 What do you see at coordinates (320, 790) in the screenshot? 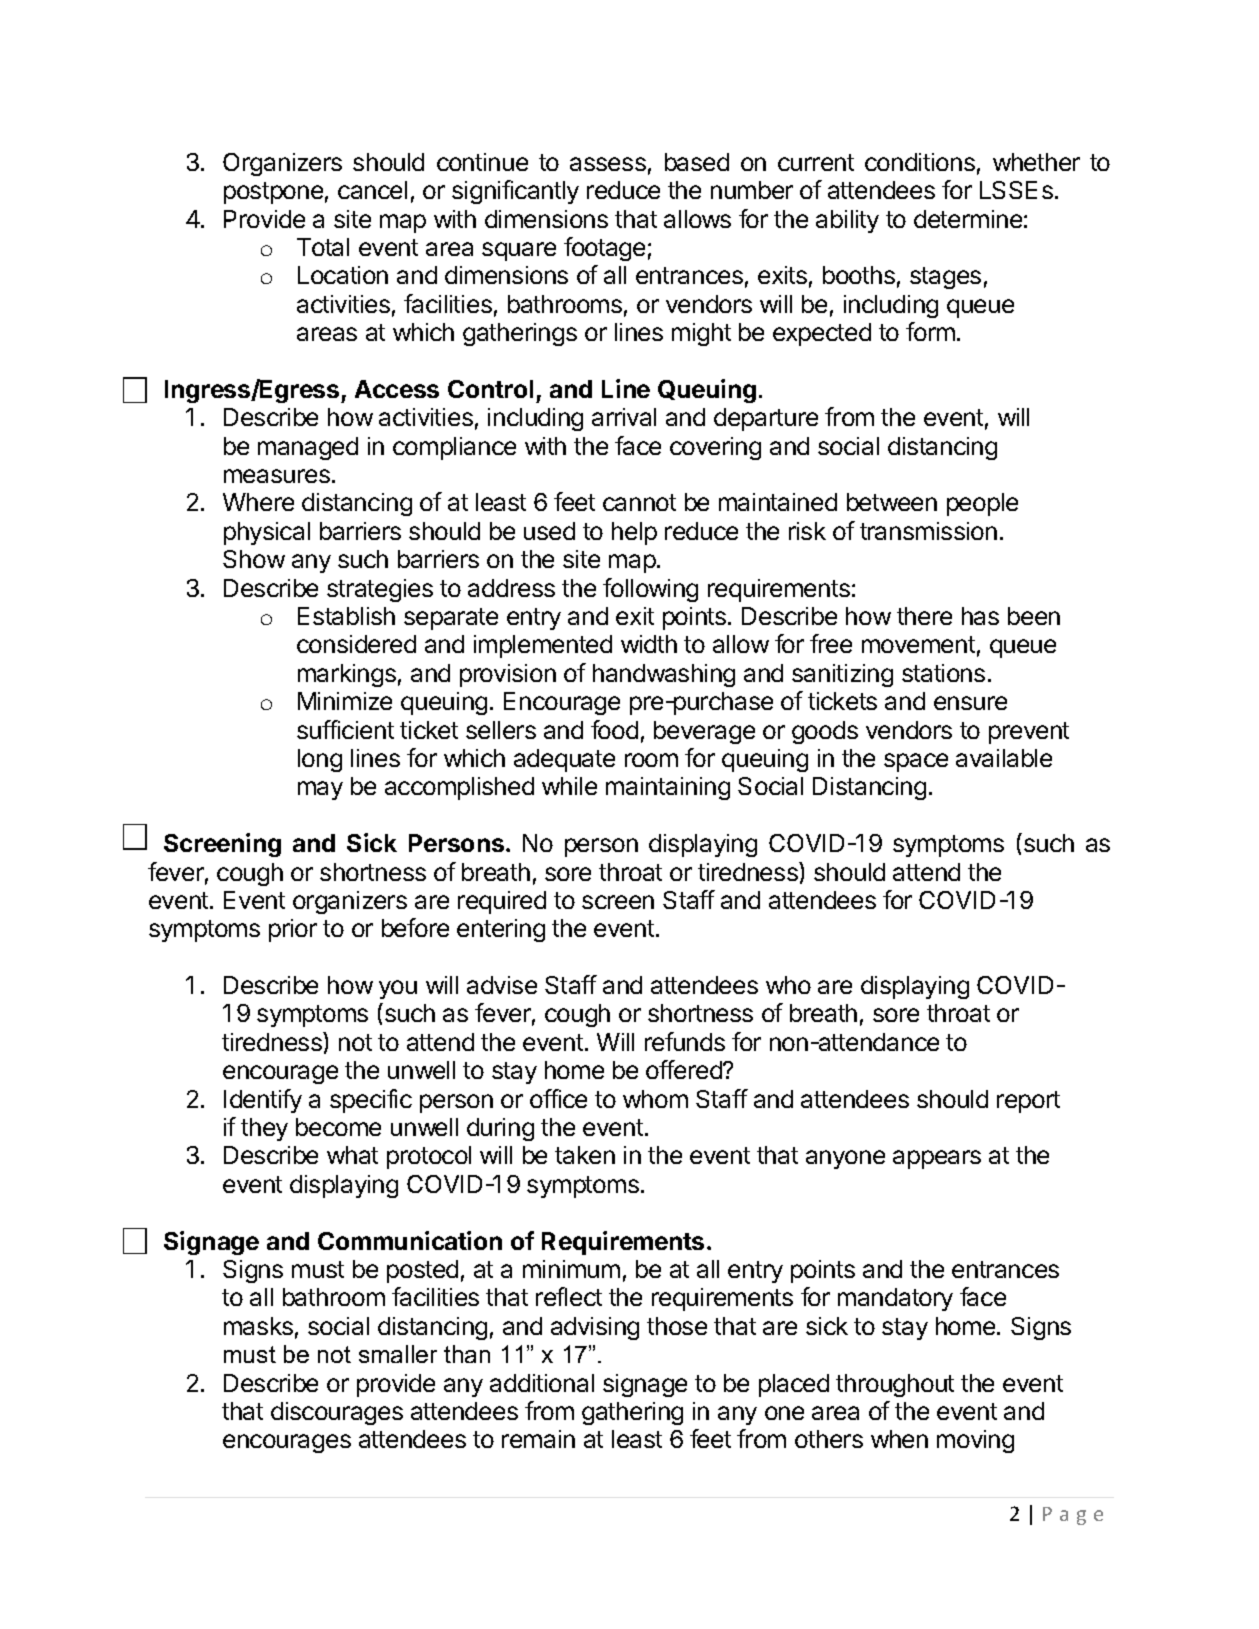
I see `may` at bounding box center [320, 790].
